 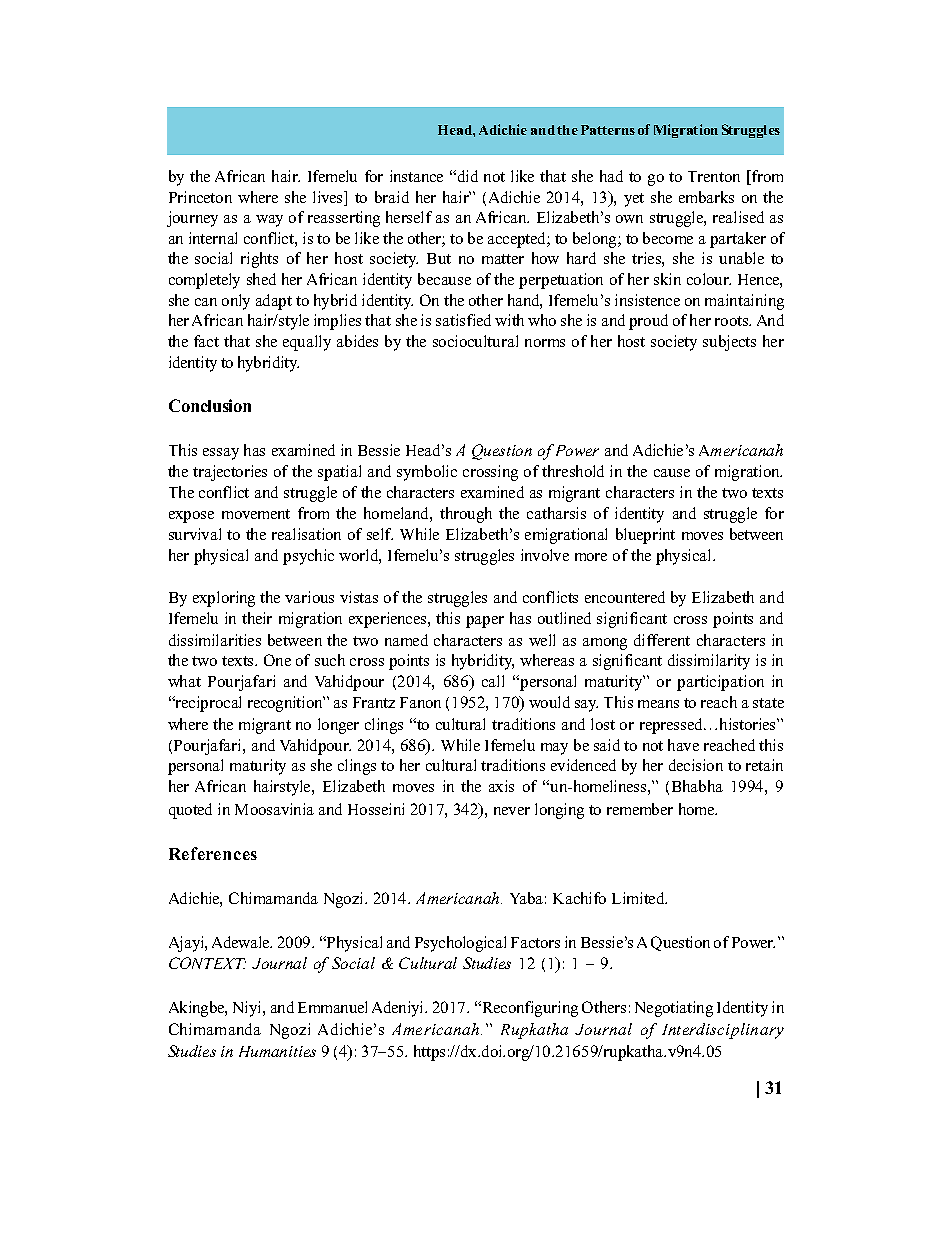 I want to click on Interdisciplinary, so click(x=723, y=1031).
